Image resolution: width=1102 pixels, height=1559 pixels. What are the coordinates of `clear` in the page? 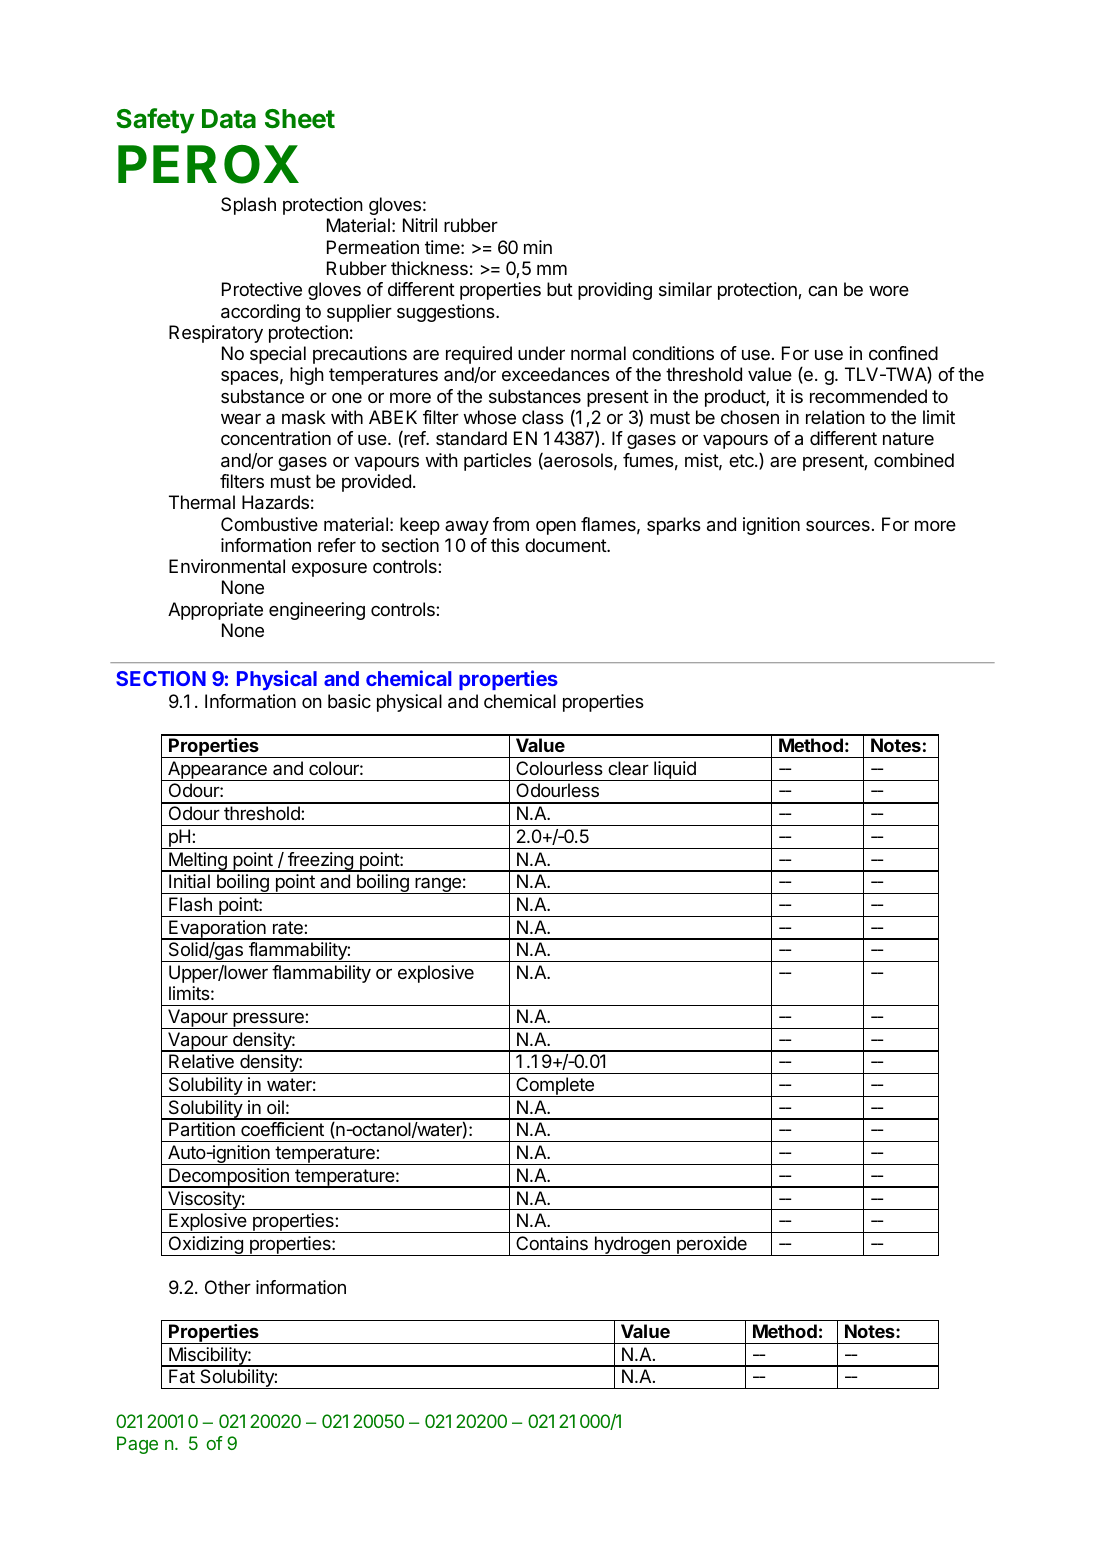 It's located at (628, 768).
